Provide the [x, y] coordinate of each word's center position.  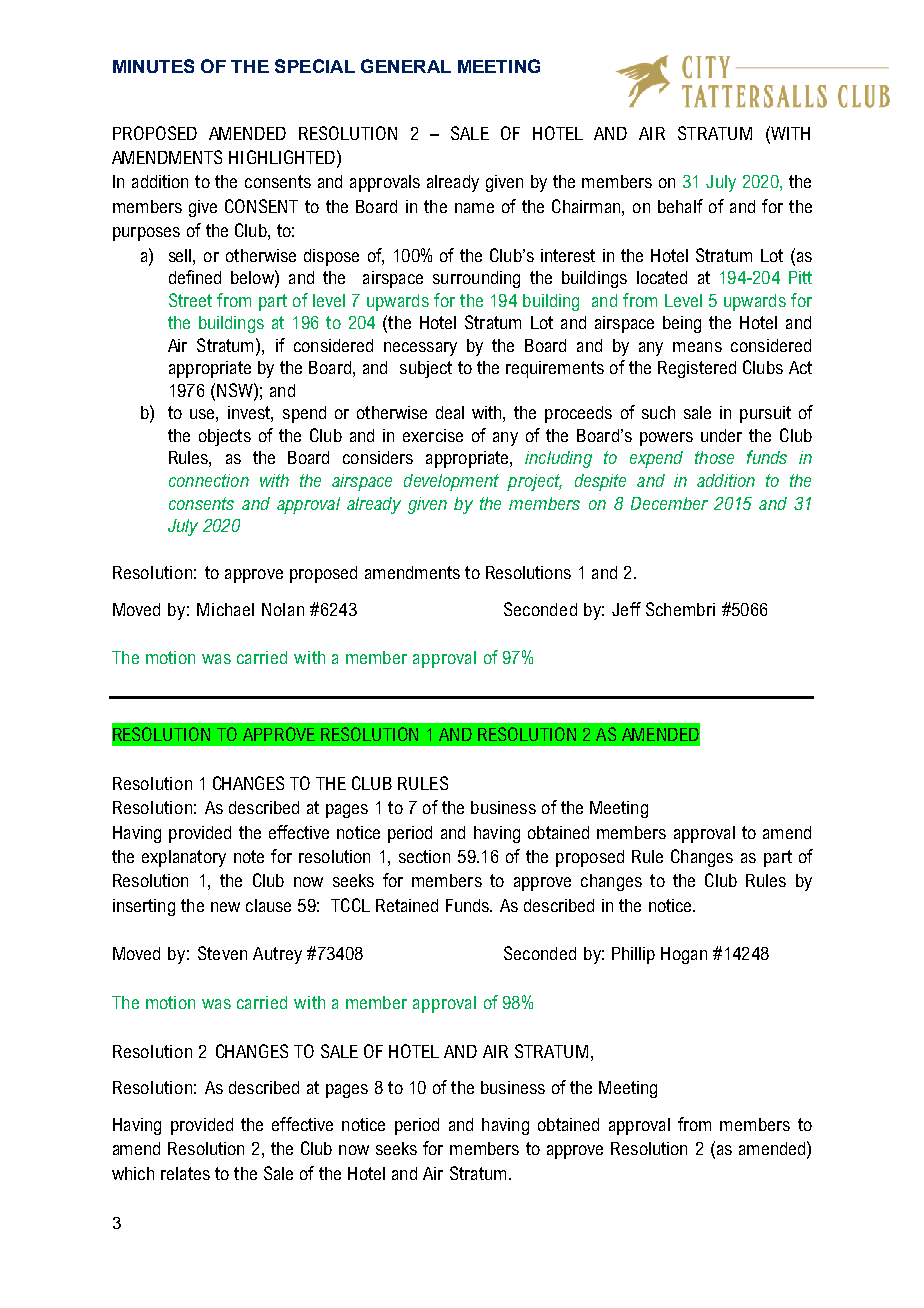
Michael [225, 609]
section [424, 856]
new [225, 907]
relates [185, 1173]
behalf [680, 206]
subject [426, 369]
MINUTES [153, 66]
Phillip [633, 955]
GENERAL [406, 66]
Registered [697, 369]
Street [190, 300]
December [669, 503]
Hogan [684, 955]
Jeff [626, 609]
